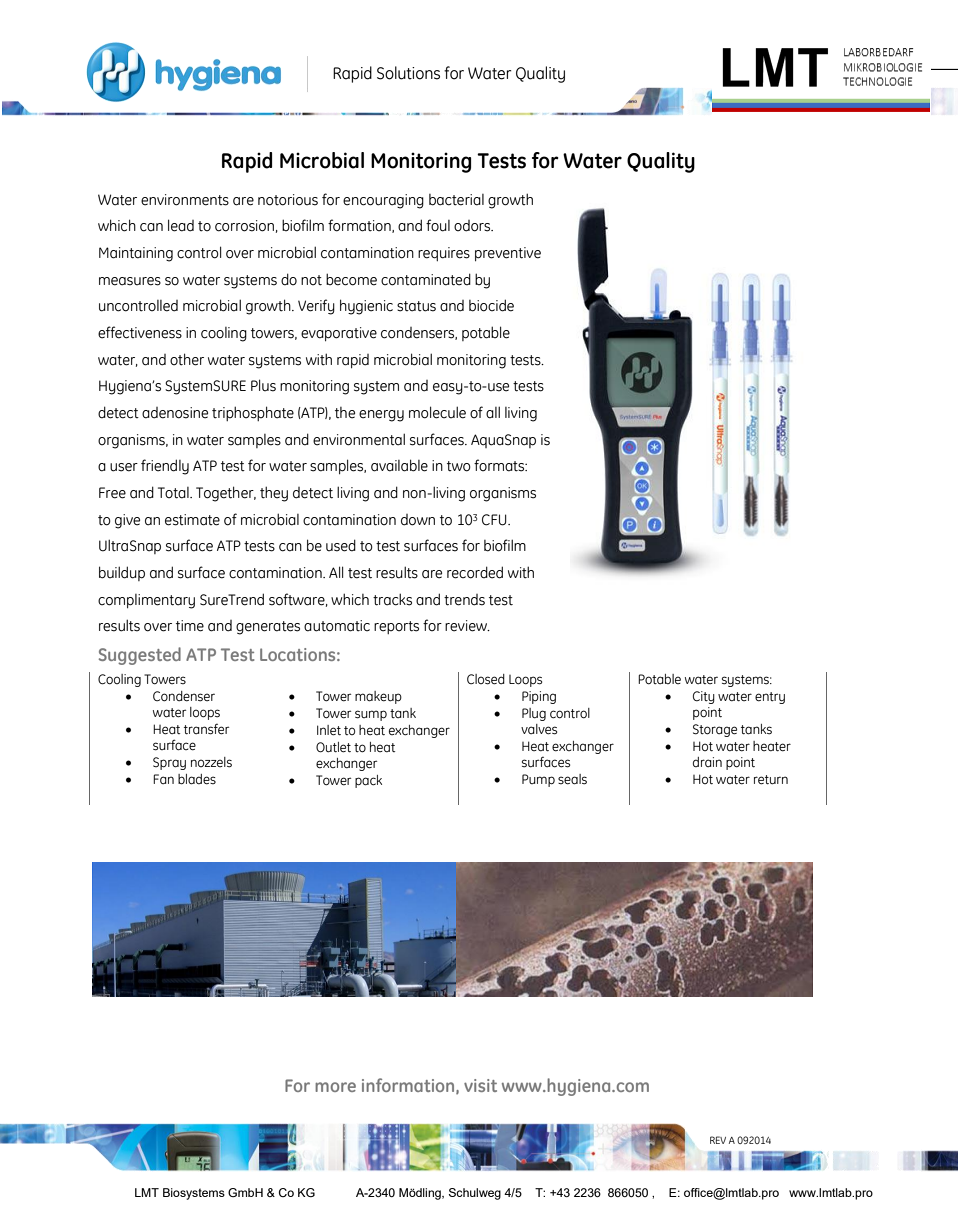 The width and height of the page is (958, 1232). What do you see at coordinates (704, 697) in the page?
I see `City` at bounding box center [704, 697].
